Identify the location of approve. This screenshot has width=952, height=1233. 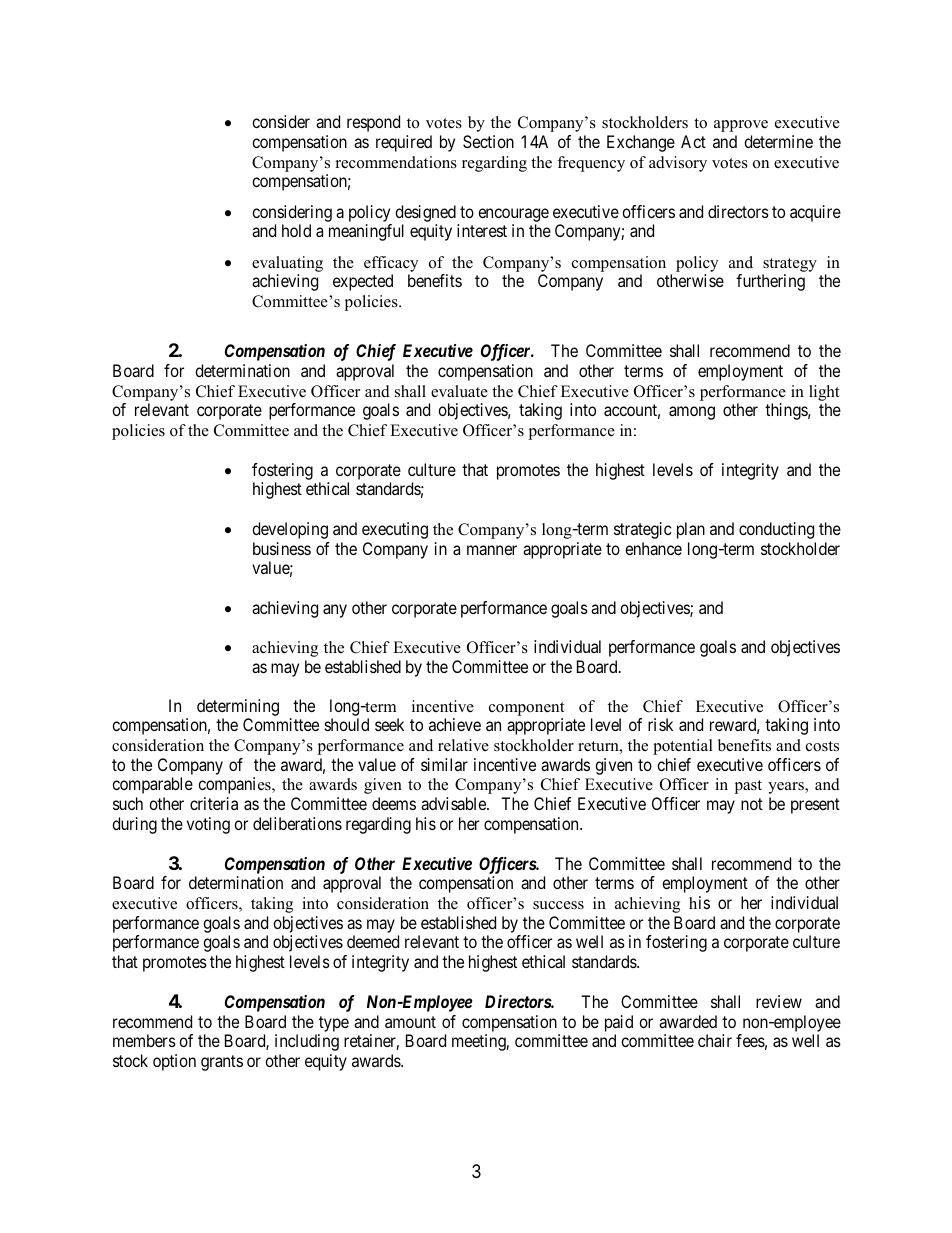
(741, 126).
